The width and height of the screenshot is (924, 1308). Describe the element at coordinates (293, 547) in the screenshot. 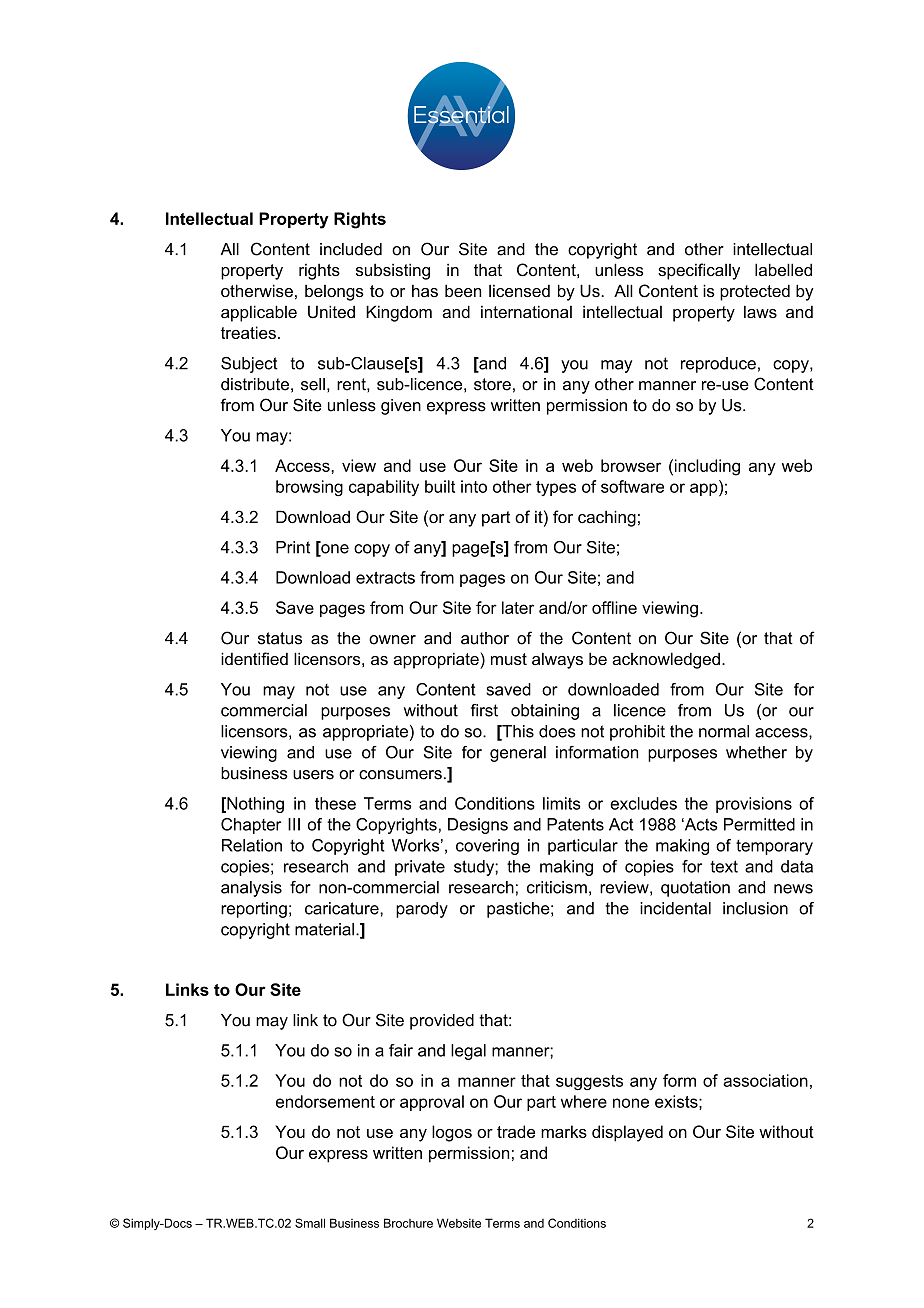

I see `Print` at that location.
